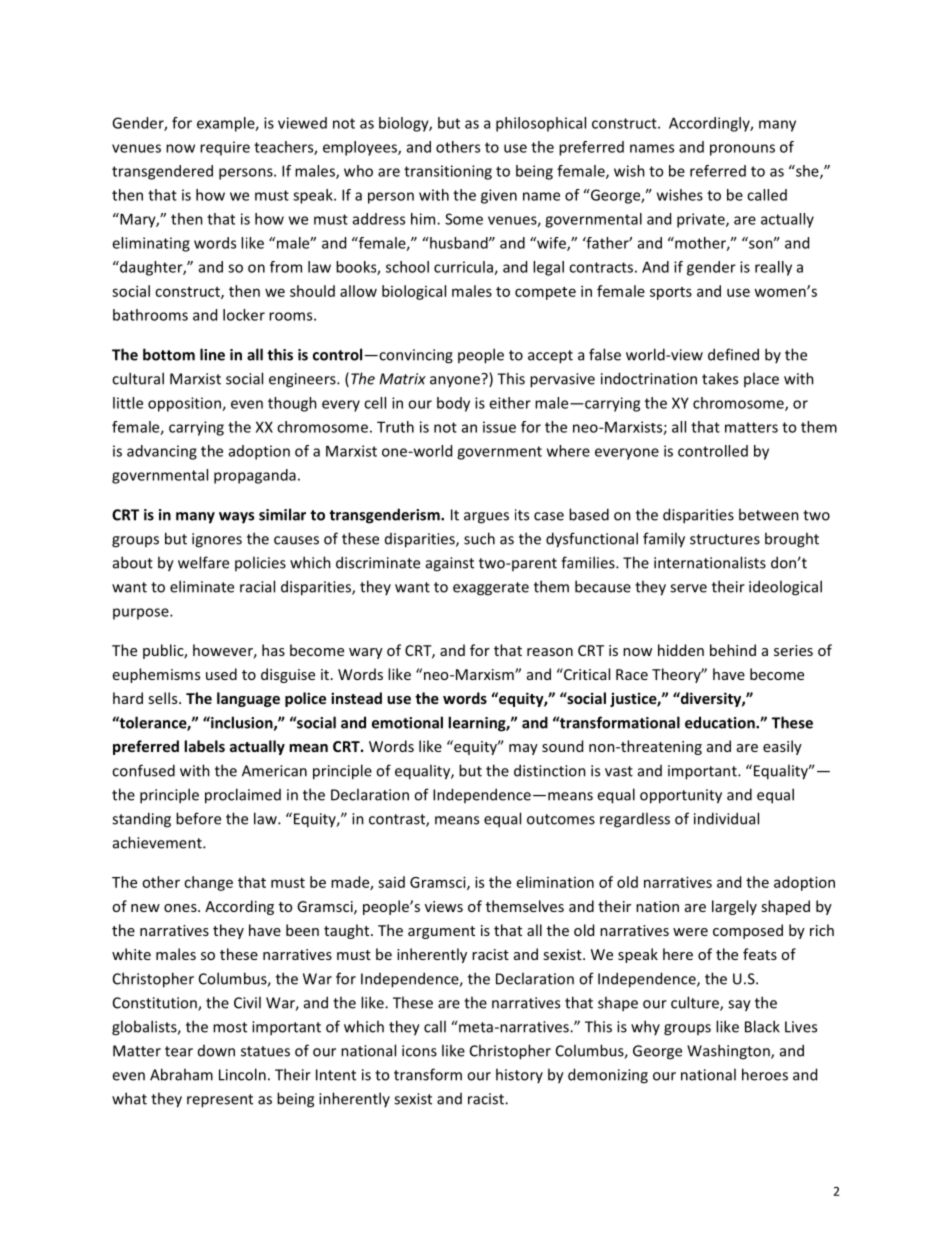 Image resolution: width=952 pixels, height=1233 pixels. Describe the element at coordinates (519, 1075) in the document. I see `history` at that location.
